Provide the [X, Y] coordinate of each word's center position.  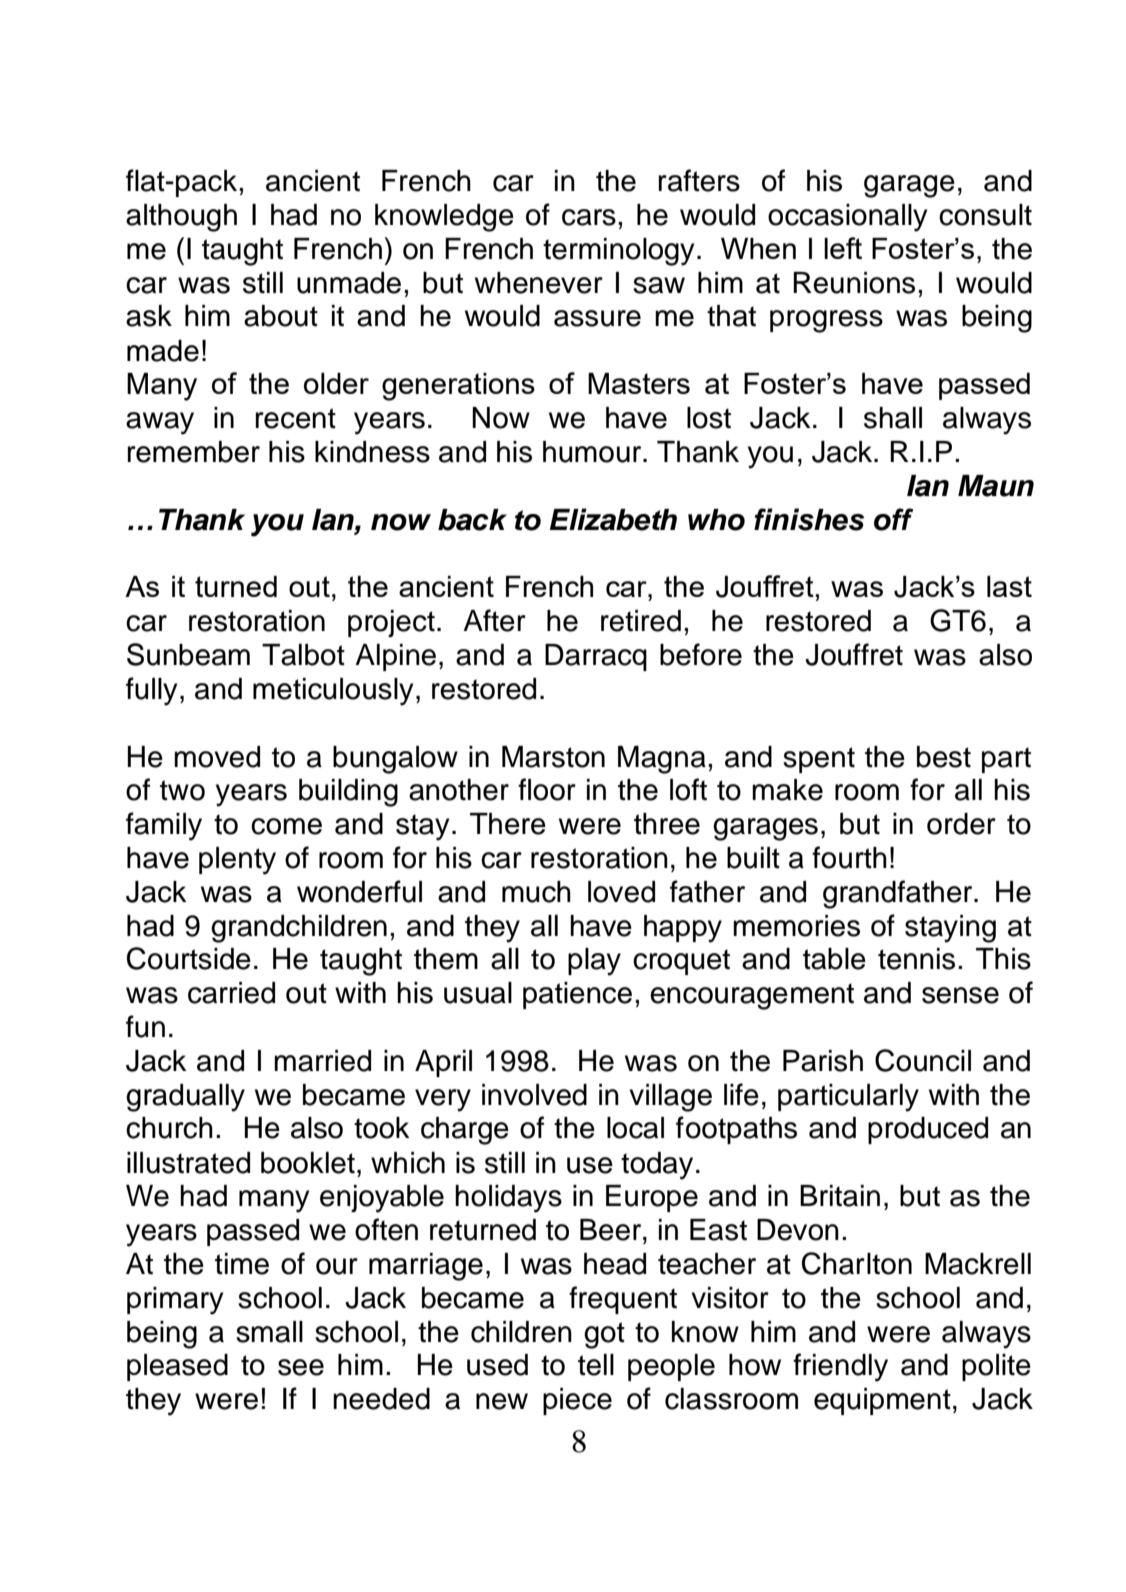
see [301, 1367]
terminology [618, 252]
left [843, 248]
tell [596, 1365]
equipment [882, 1401]
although [181, 218]
